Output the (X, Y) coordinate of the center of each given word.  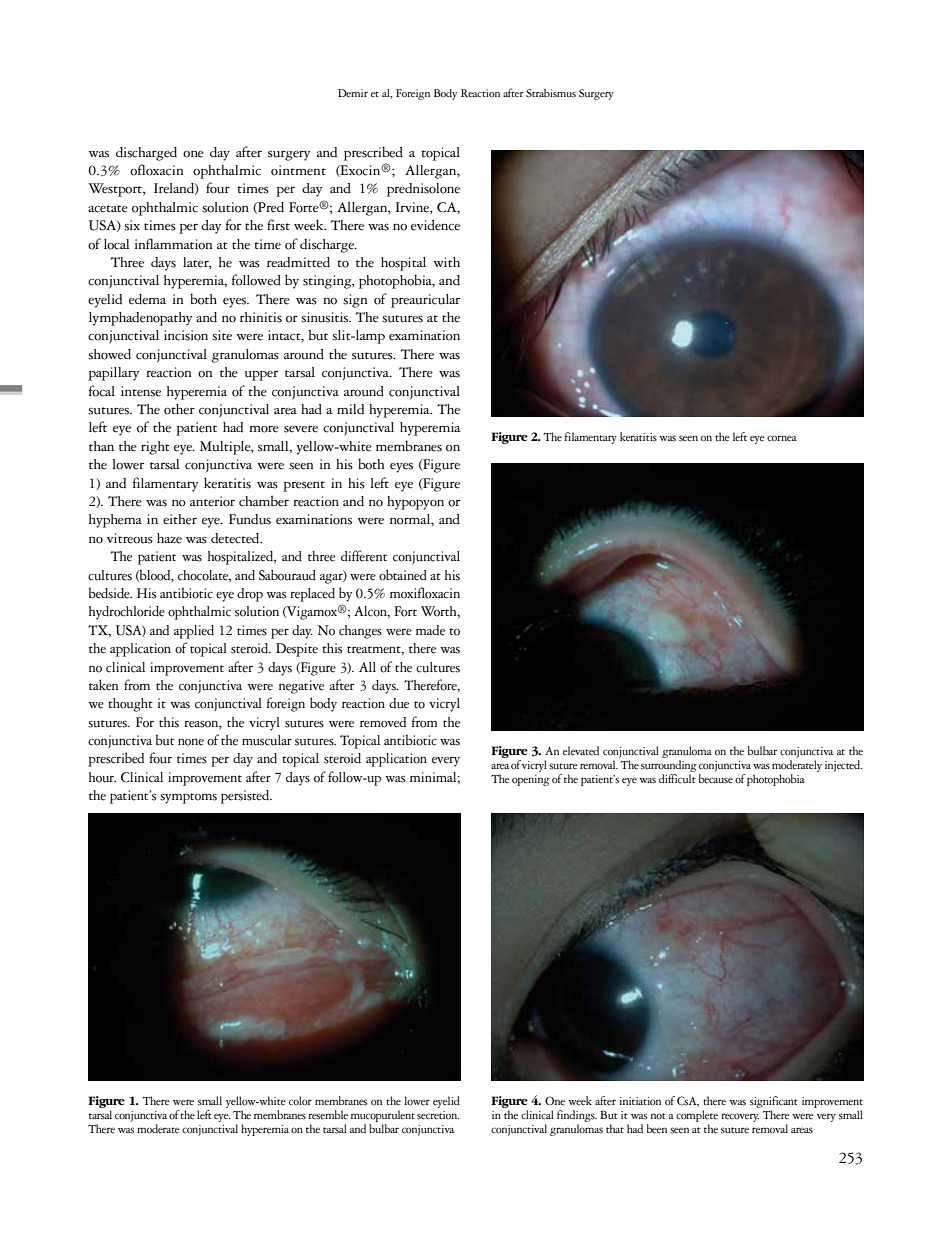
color (300, 1101)
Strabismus (551, 93)
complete (697, 1117)
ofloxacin (156, 170)
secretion (438, 1115)
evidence (435, 225)
